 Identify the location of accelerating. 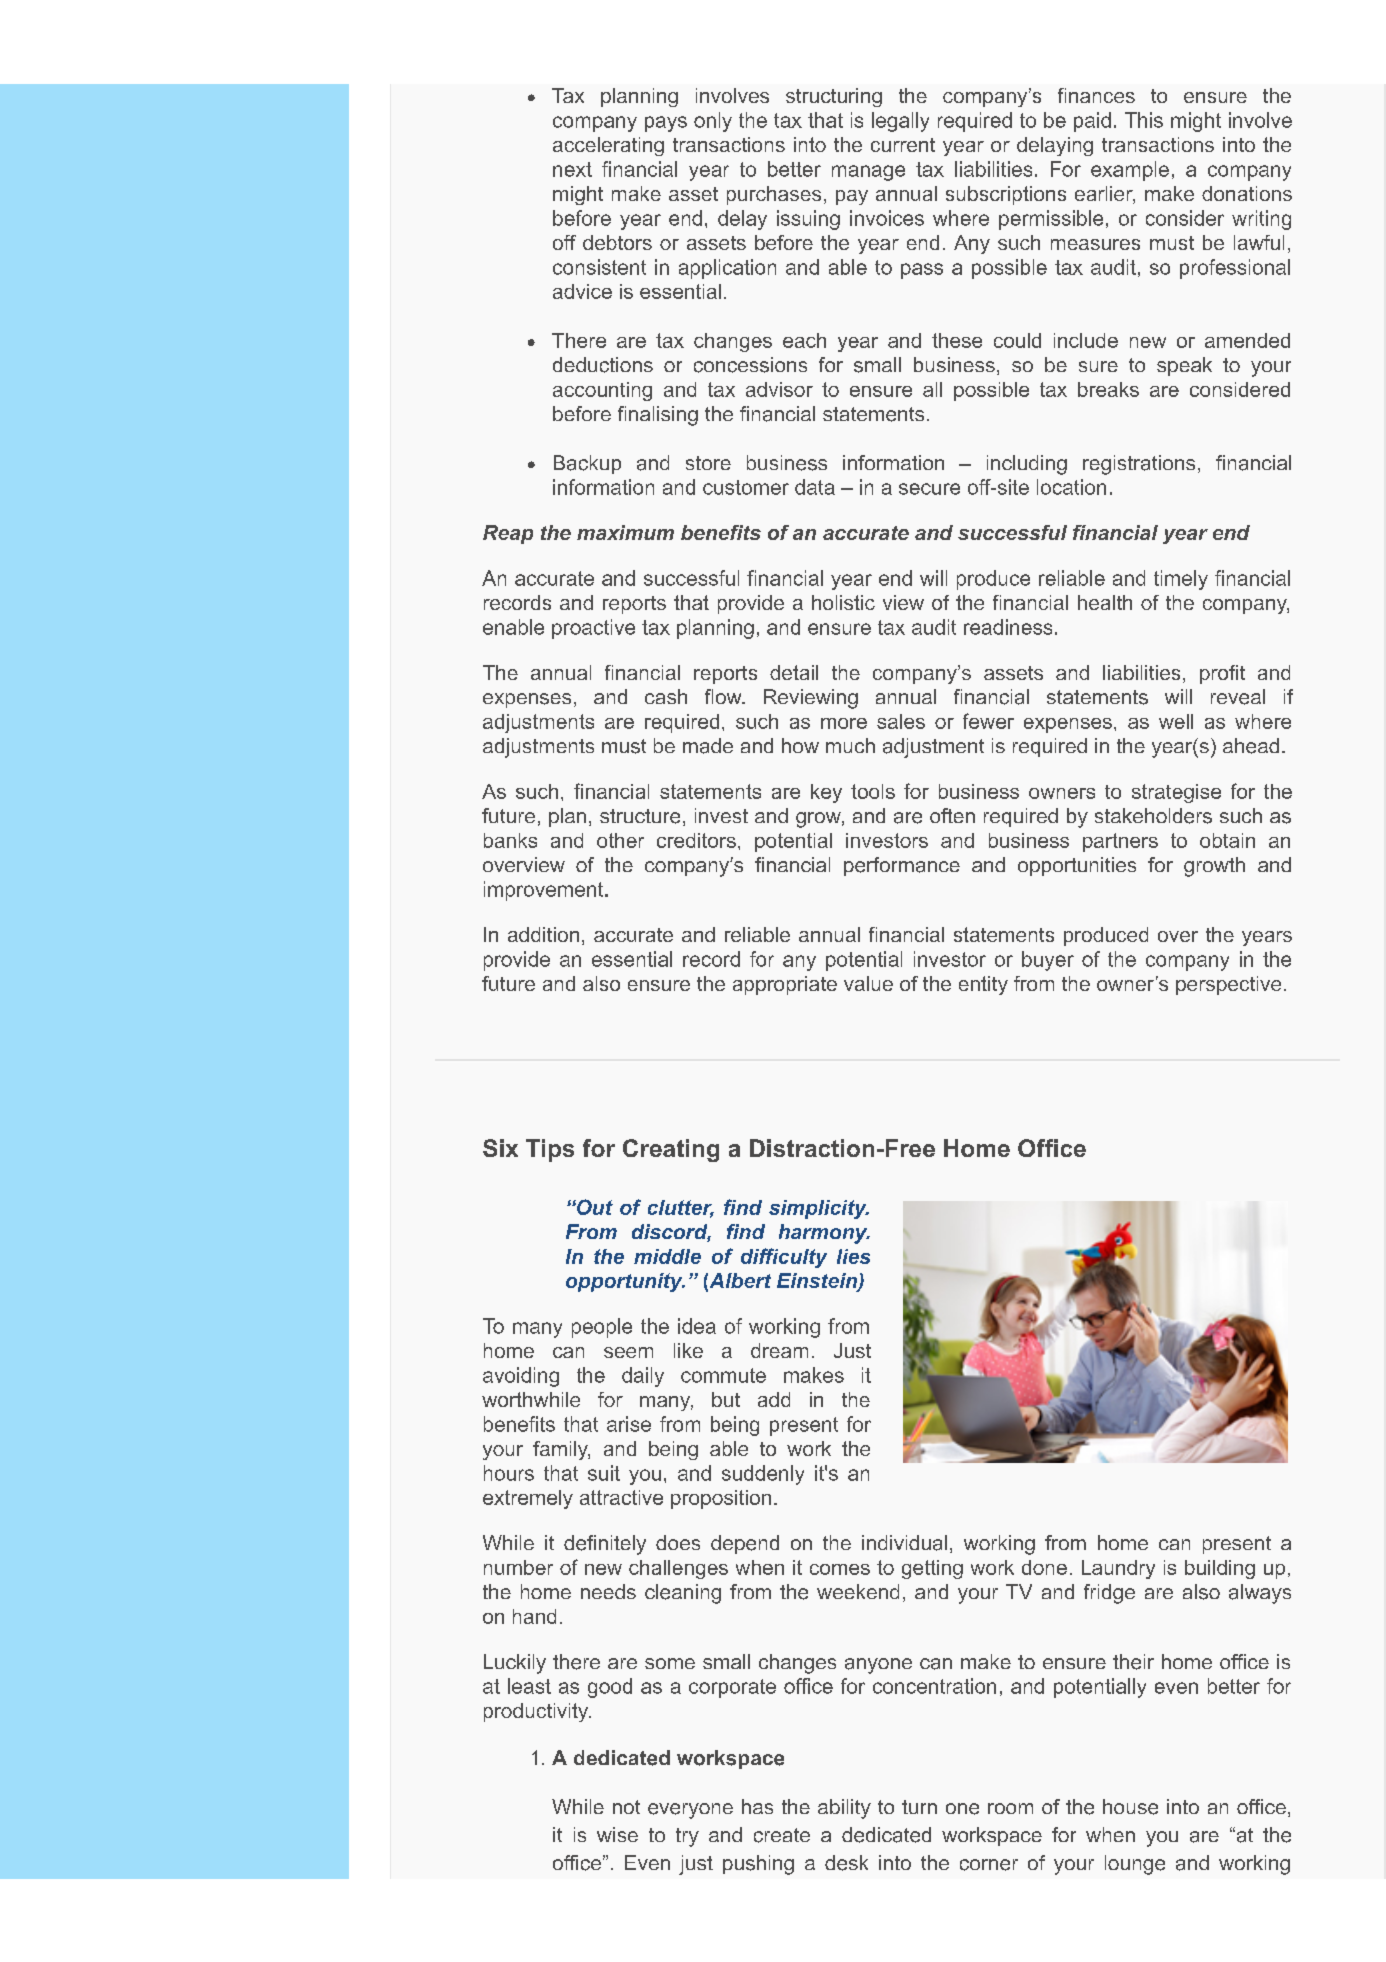
(608, 146).
